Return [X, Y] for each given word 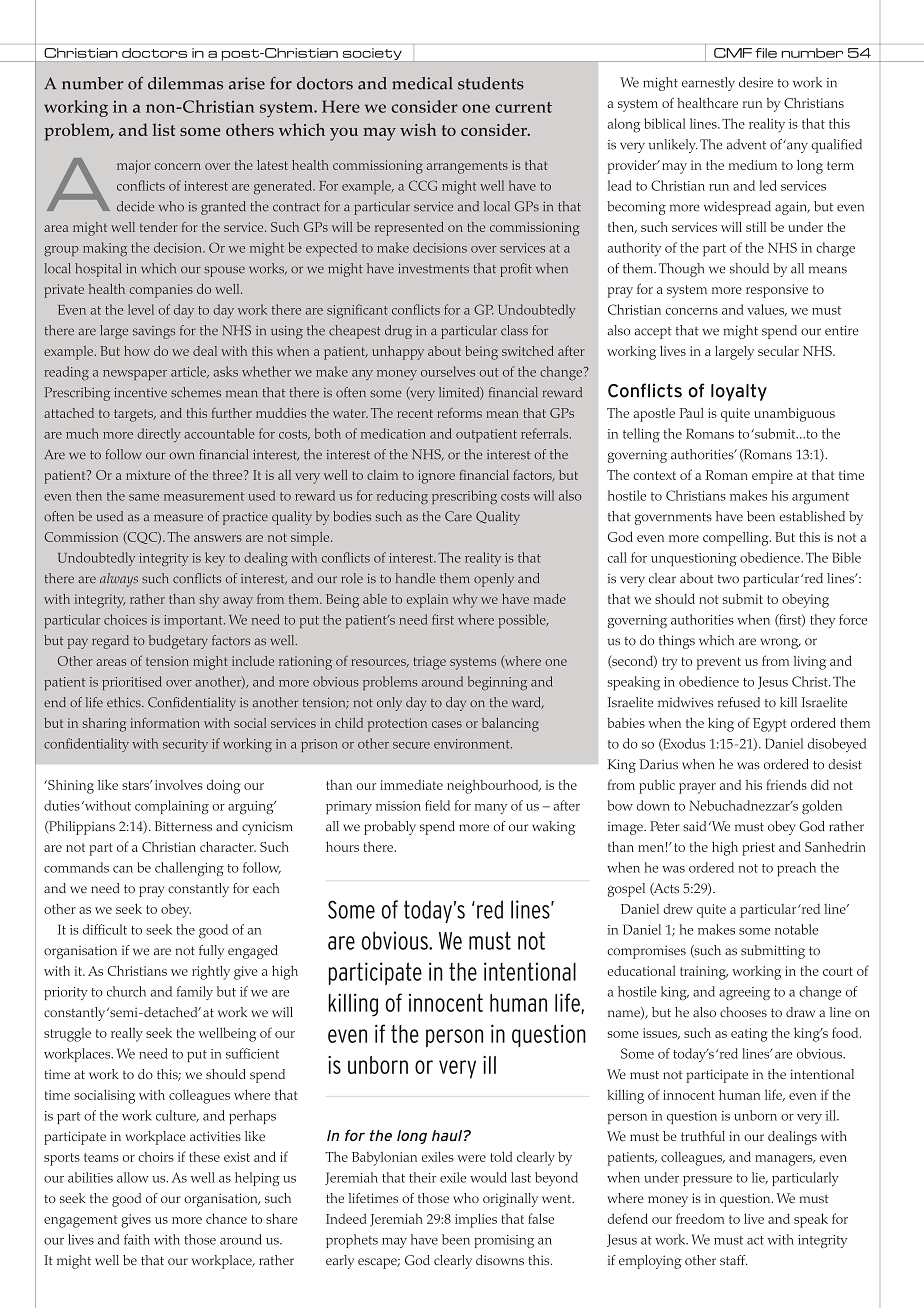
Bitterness [183, 826]
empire [772, 477]
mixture [148, 475]
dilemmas [185, 83]
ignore [436, 477]
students [491, 83]
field [437, 805]
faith [137, 1239]
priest [758, 849]
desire [756, 82]
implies [476, 1220]
